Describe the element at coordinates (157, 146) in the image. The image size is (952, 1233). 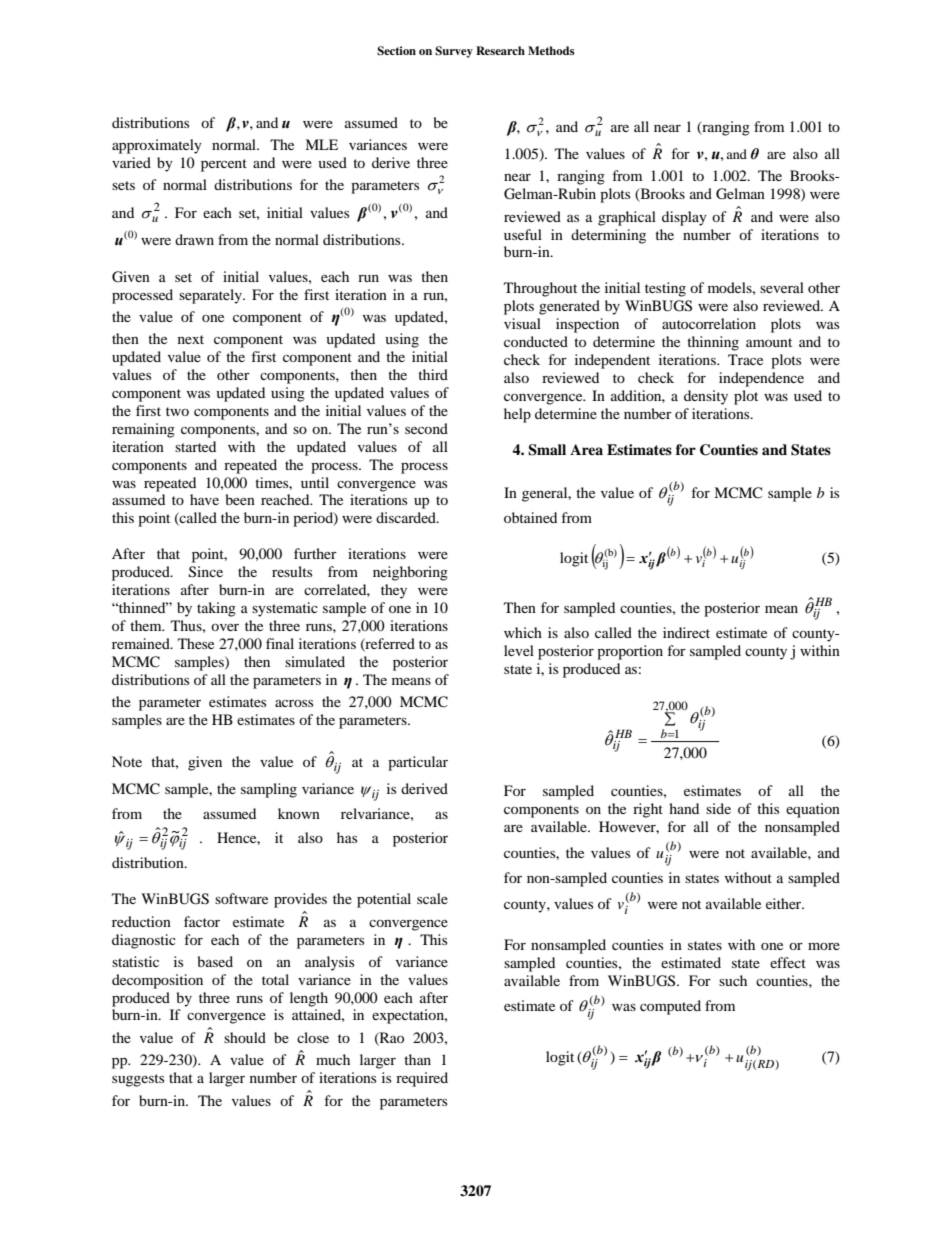
I see `approximately` at that location.
